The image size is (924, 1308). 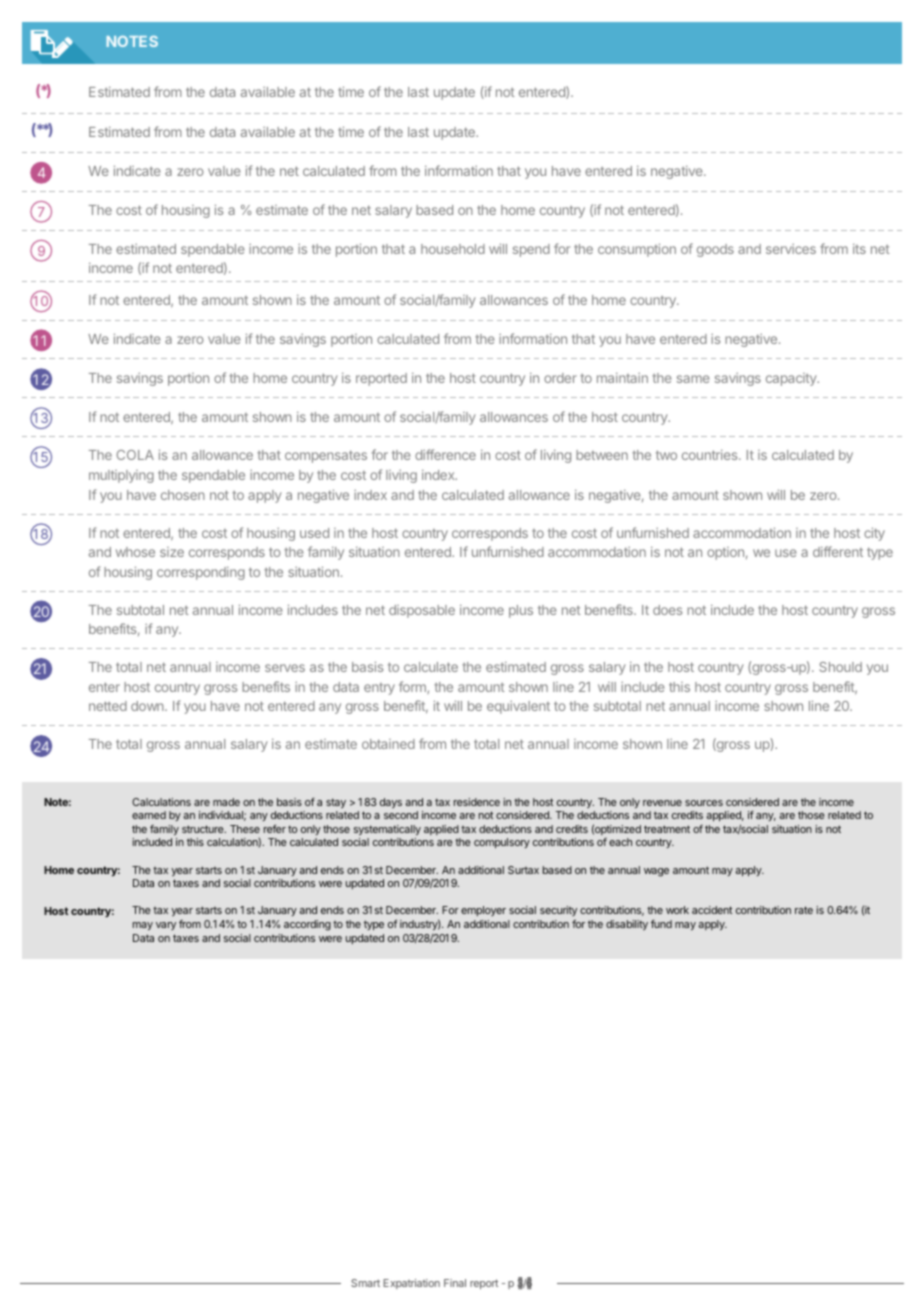 I want to click on sources, so click(x=704, y=803).
